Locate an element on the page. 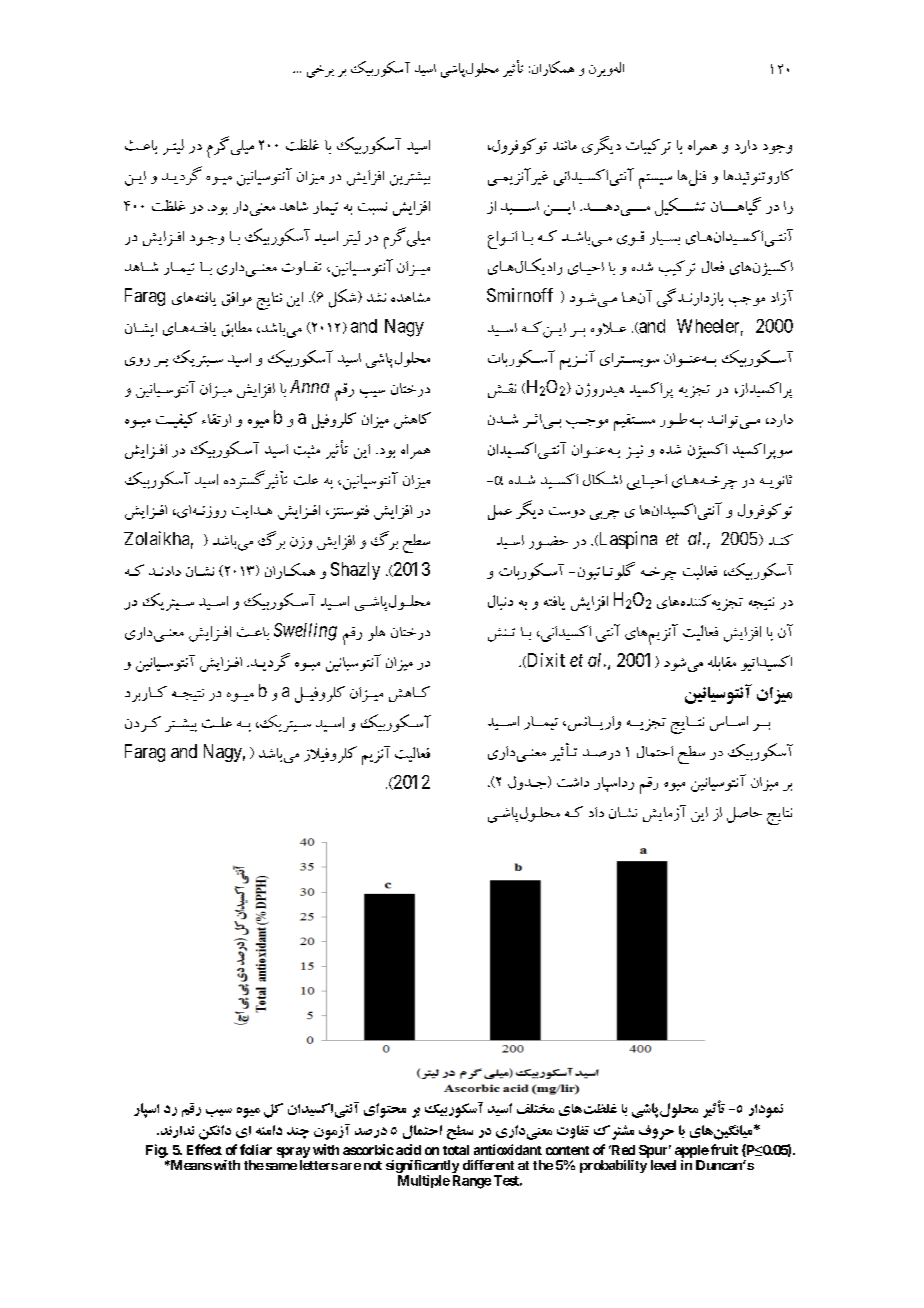 This document has height=1308, width=924. content is located at coordinates (567, 1150).
